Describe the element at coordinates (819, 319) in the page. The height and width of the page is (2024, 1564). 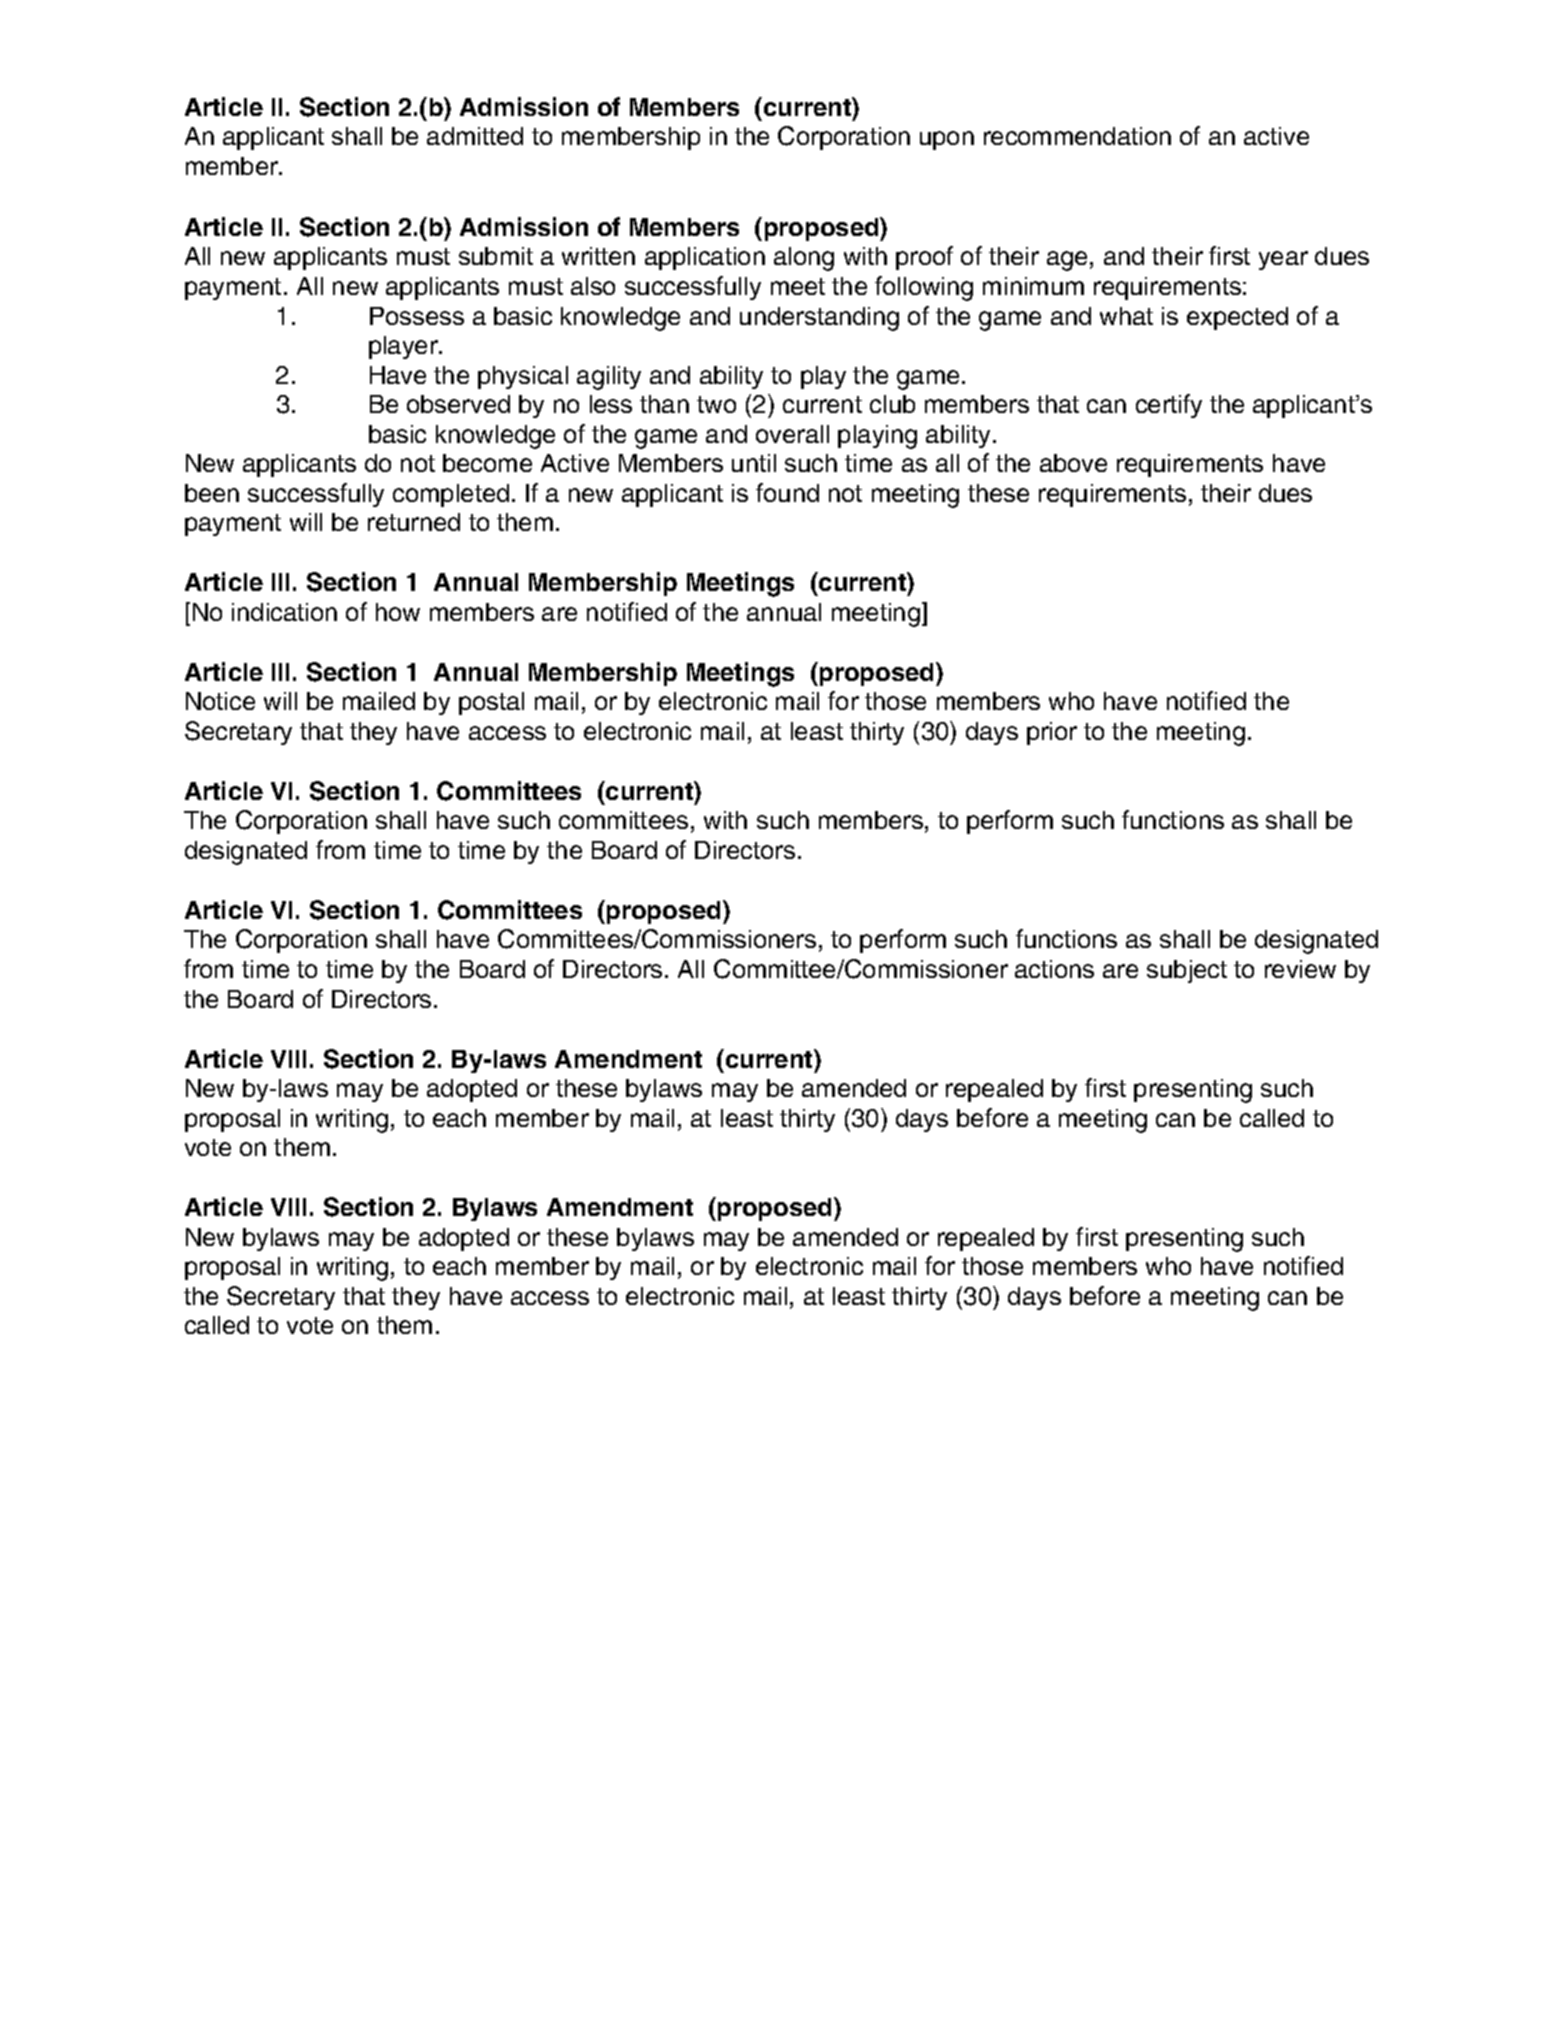
I see `understanding` at that location.
